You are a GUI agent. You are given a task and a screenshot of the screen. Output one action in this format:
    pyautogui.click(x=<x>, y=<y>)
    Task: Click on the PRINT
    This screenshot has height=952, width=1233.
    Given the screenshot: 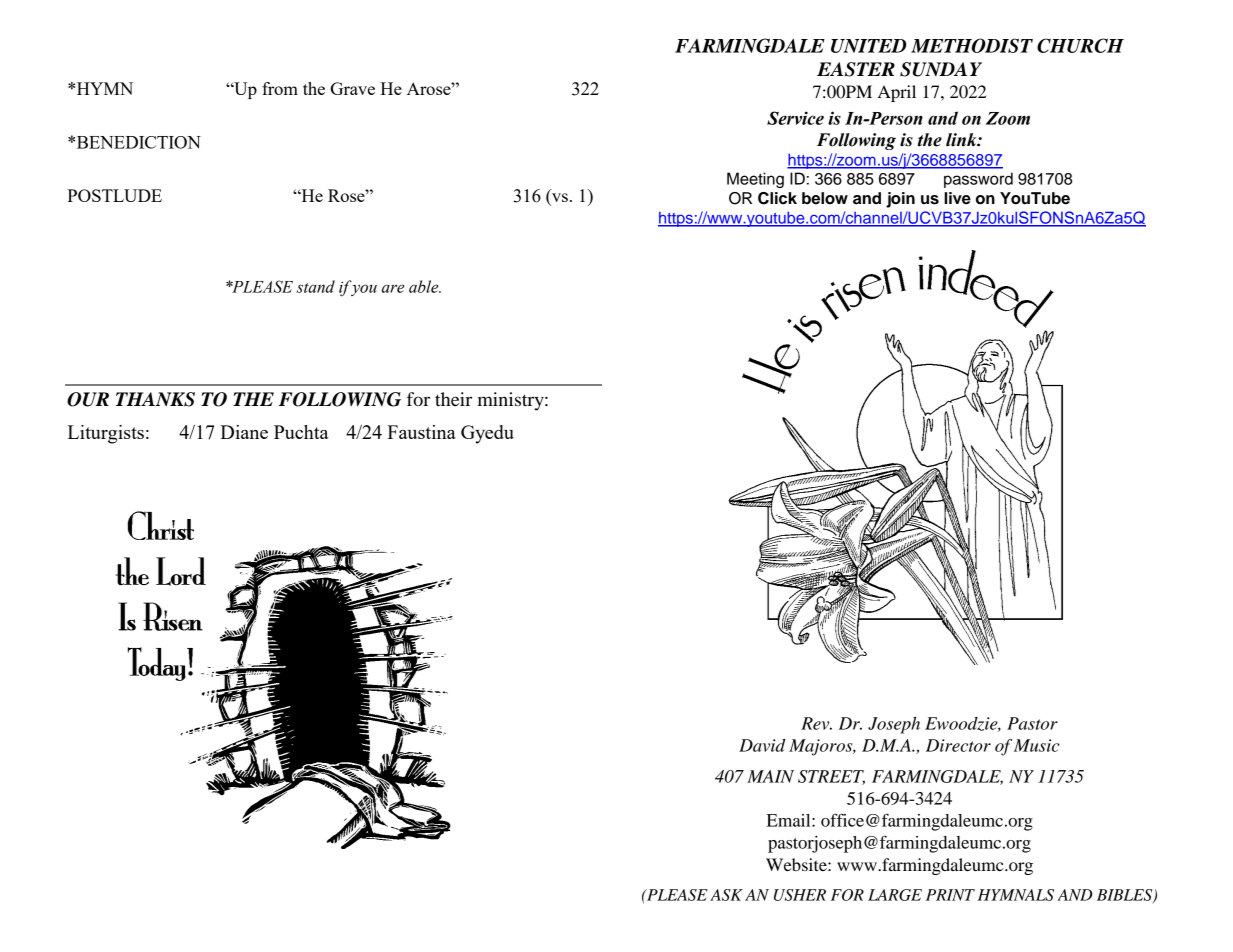 What is the action you would take?
    pyautogui.click(x=950, y=895)
